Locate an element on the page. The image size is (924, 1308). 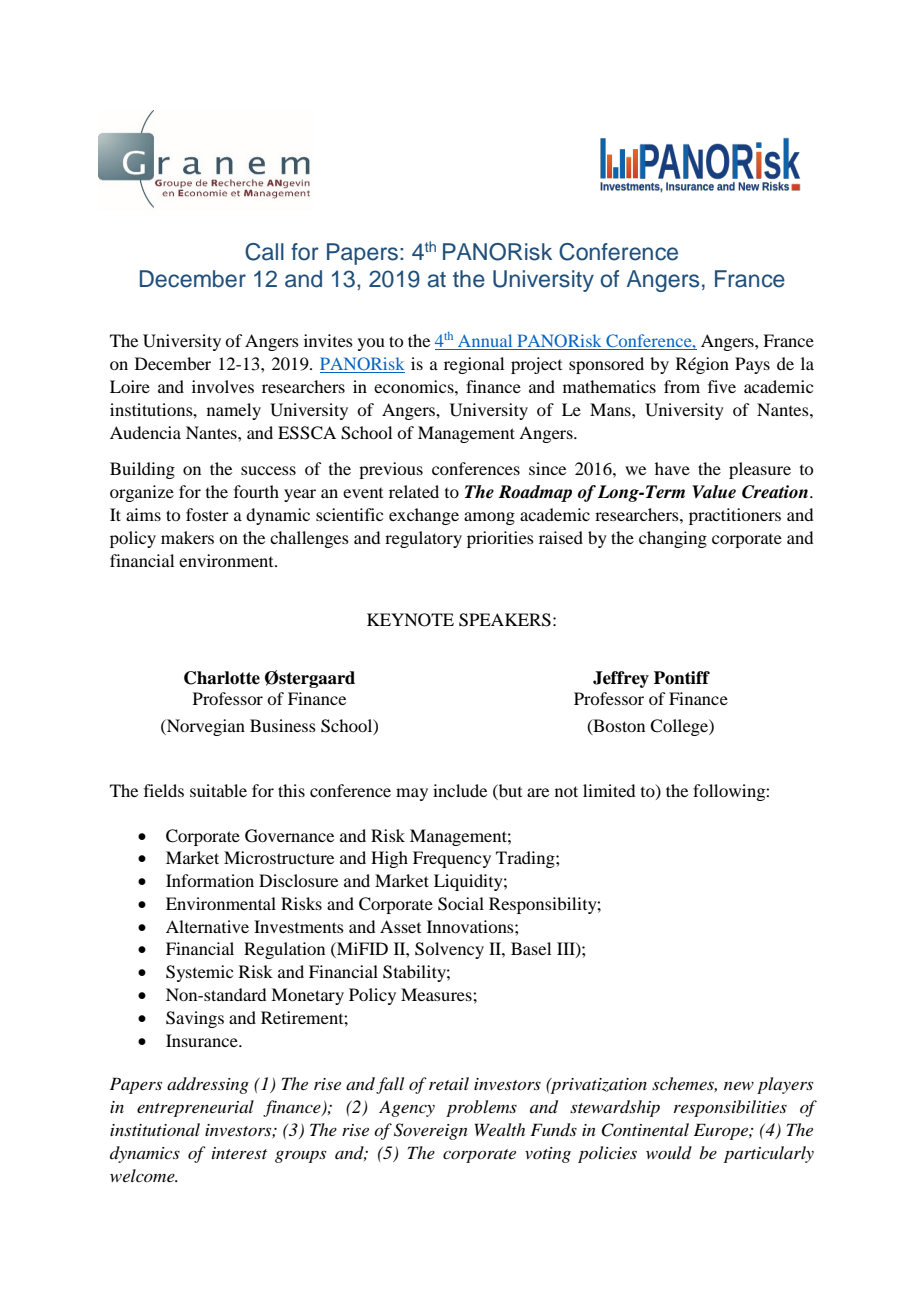
Pontiff is located at coordinates (682, 678).
